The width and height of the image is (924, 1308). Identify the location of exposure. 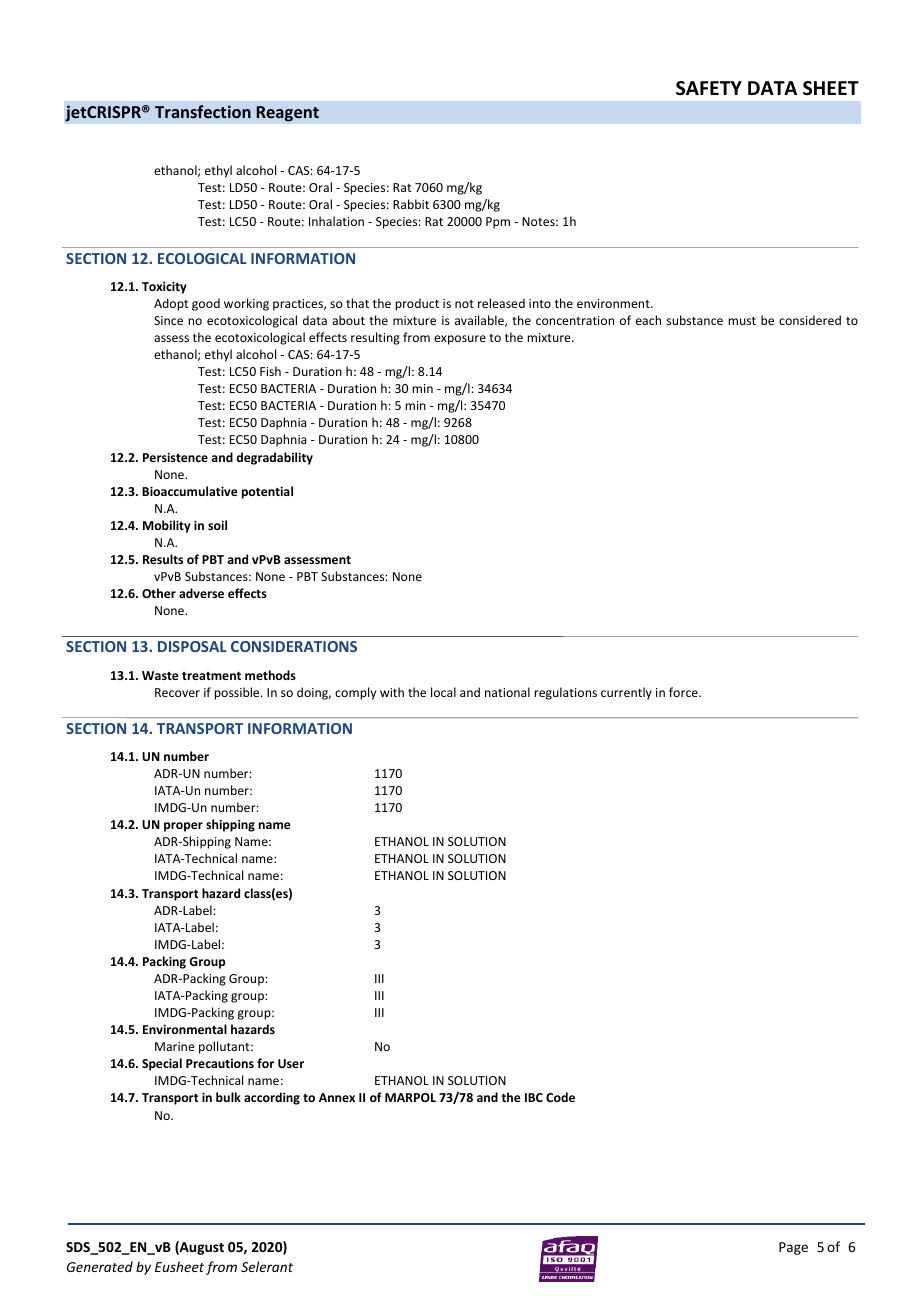
(460, 340).
